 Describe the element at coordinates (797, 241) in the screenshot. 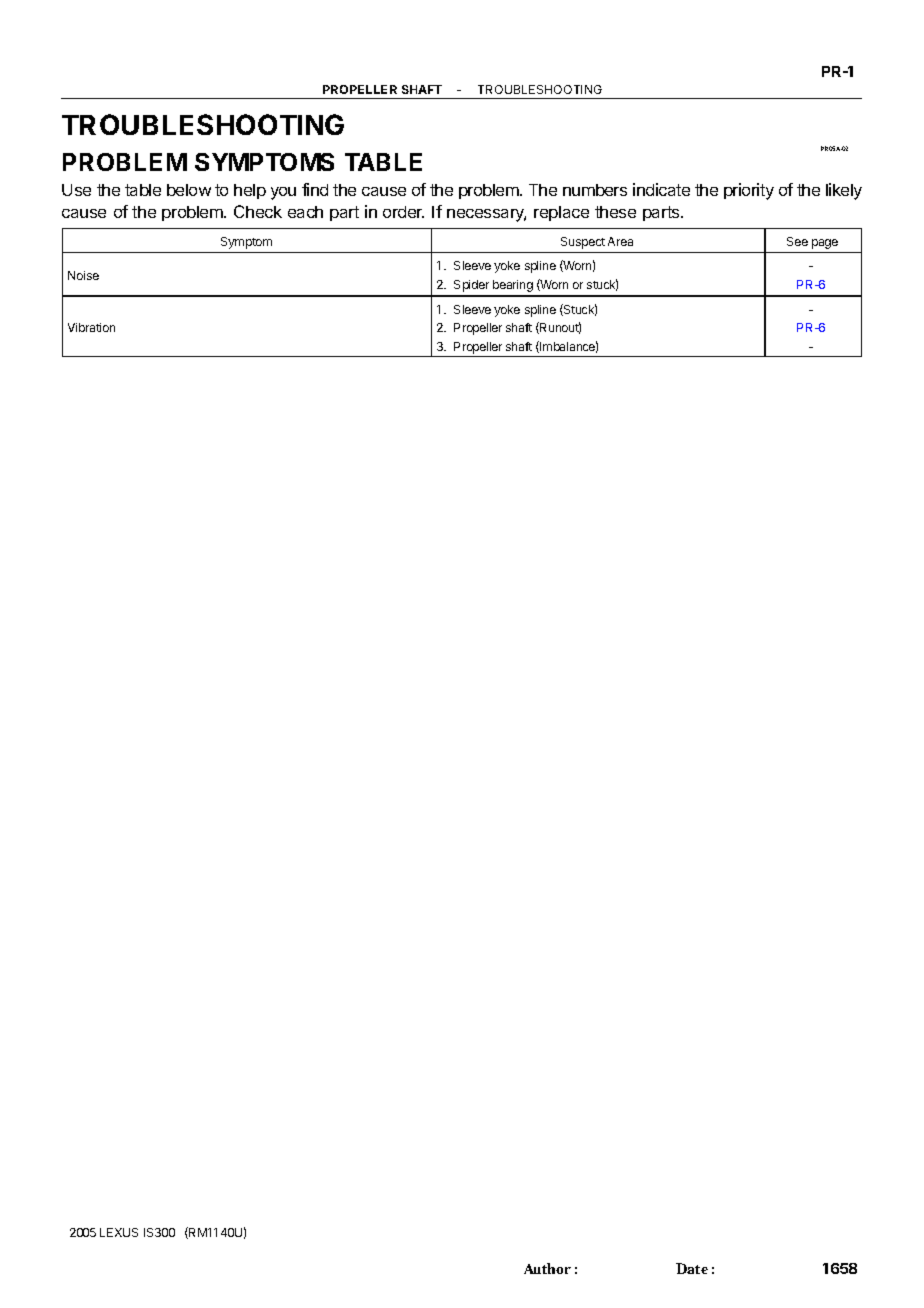

I see `See` at that location.
